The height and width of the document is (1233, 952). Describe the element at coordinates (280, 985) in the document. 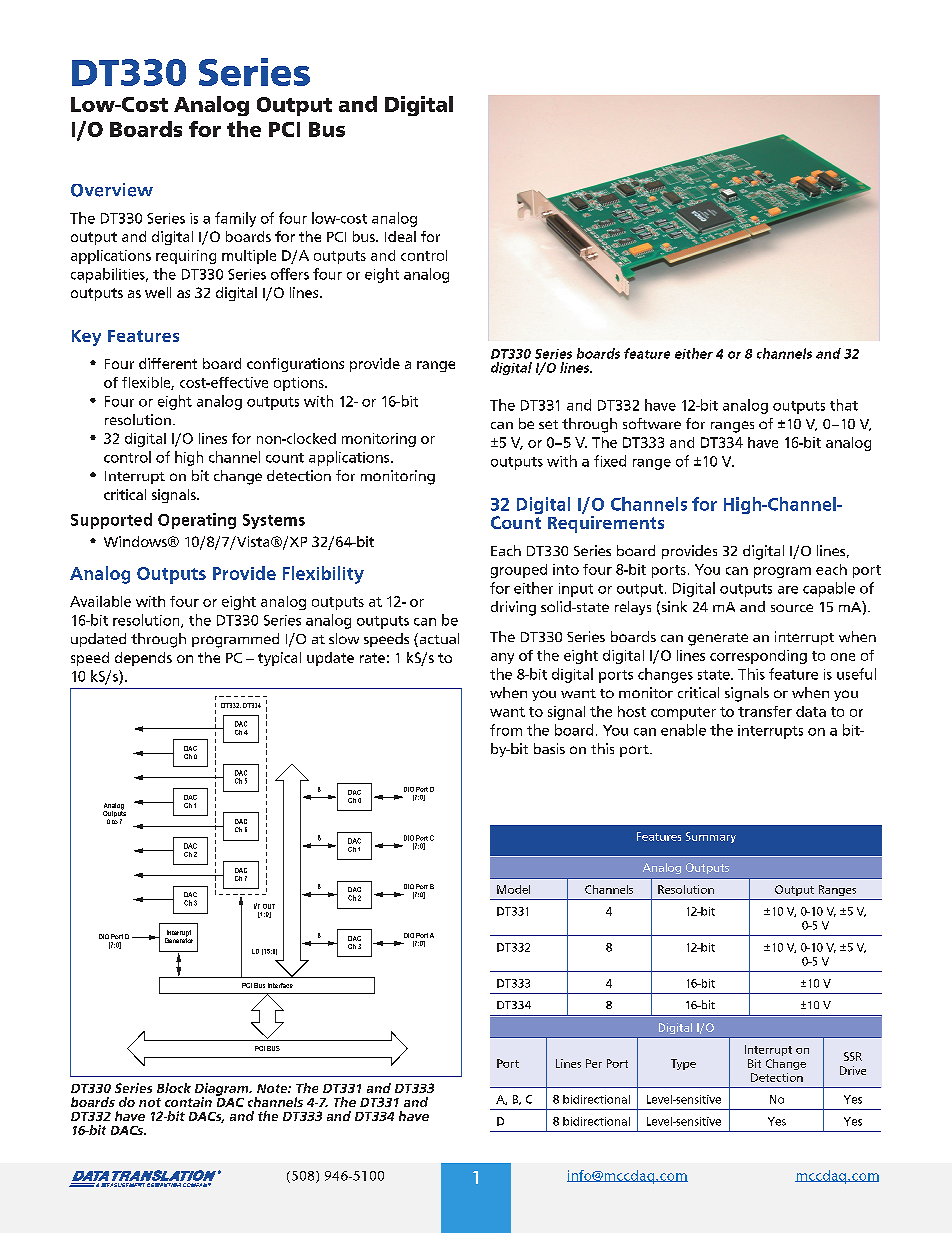

I see `Interface` at that location.
